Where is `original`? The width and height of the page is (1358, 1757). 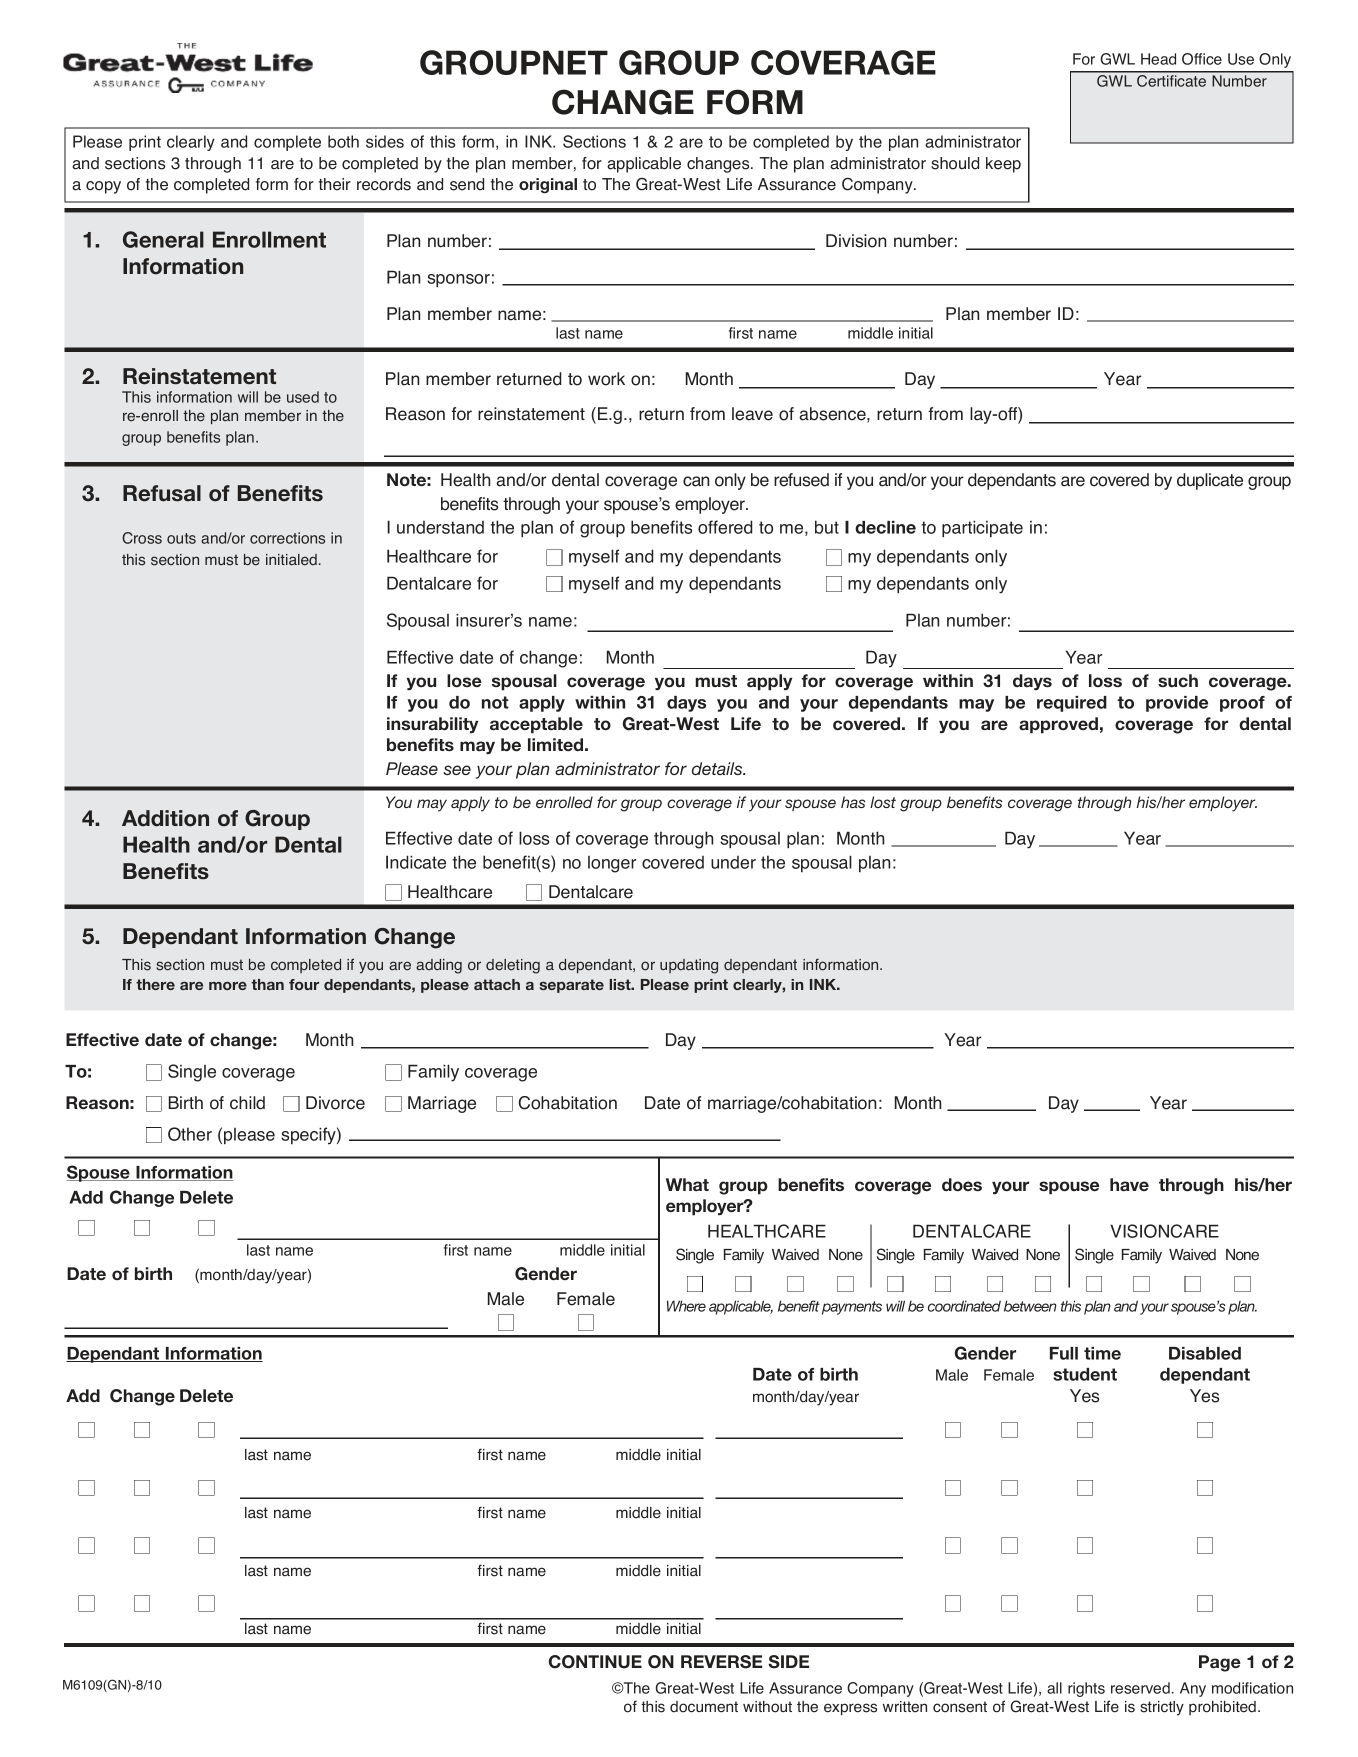 original is located at coordinates (548, 186).
